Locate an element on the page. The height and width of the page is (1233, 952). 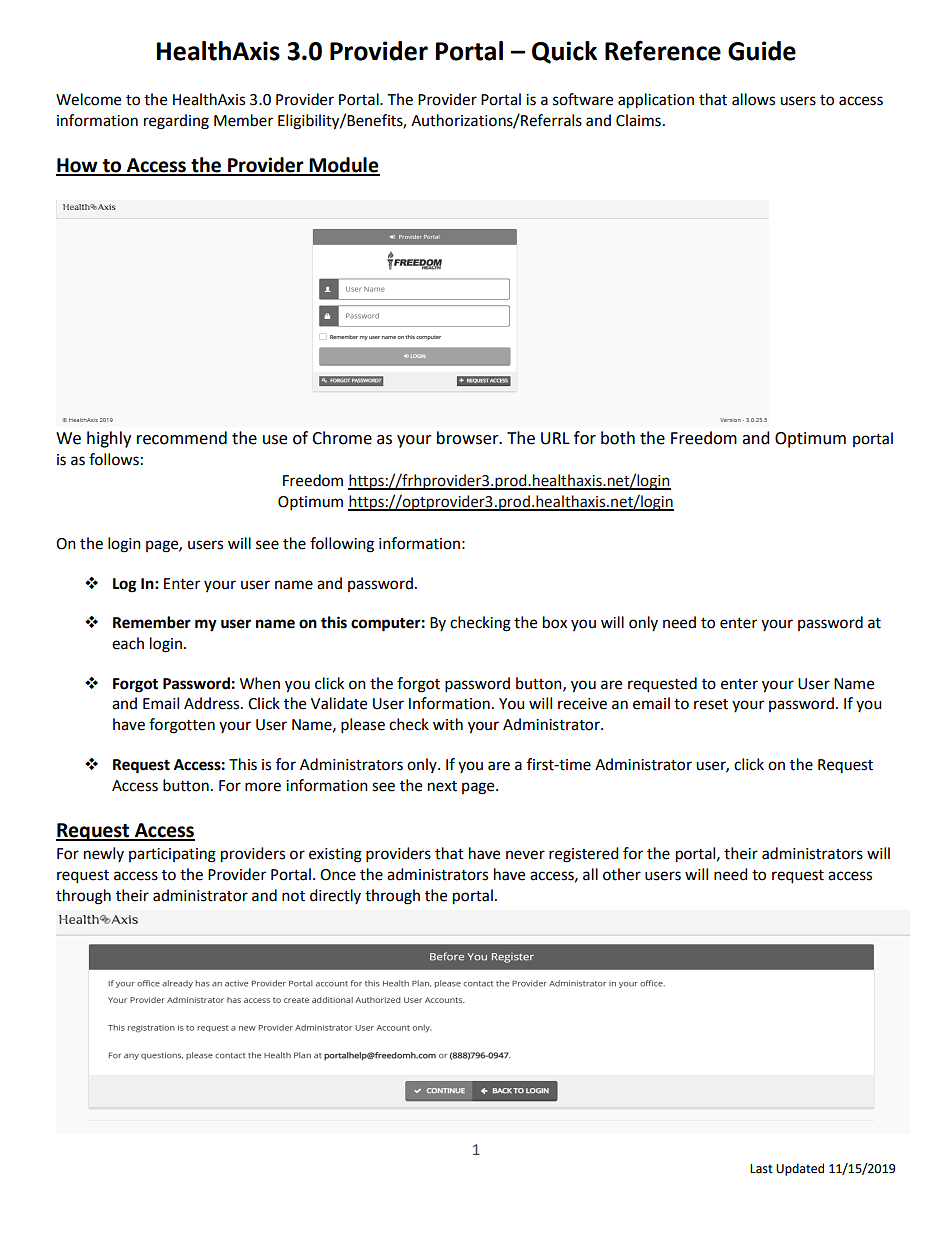
regarding is located at coordinates (176, 122).
